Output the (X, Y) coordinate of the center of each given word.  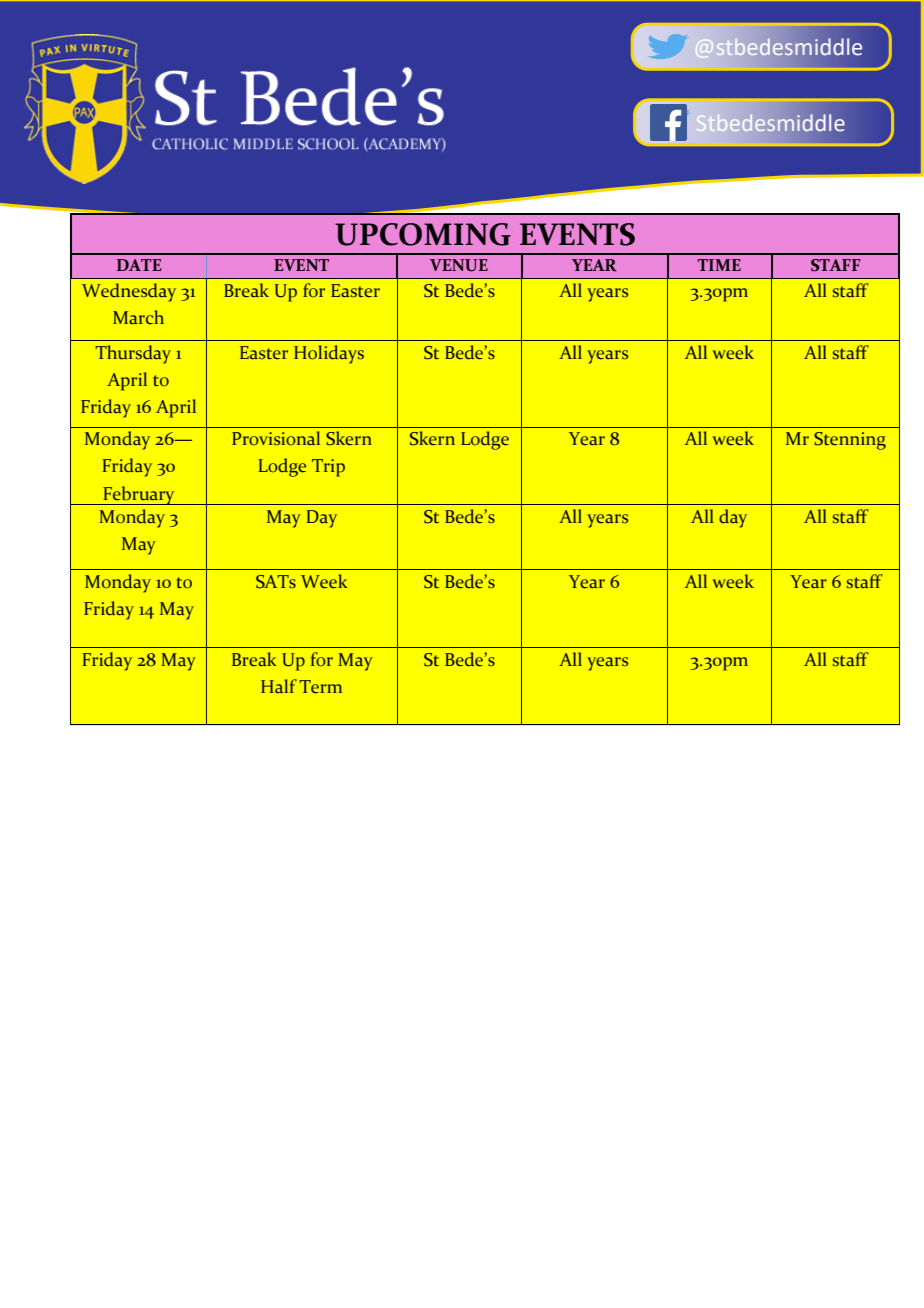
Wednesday (129, 292)
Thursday (133, 354)
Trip (328, 468)
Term (320, 687)
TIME (719, 265)
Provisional (276, 438)
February (139, 495)
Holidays (329, 354)
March (138, 317)
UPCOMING (423, 234)
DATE (139, 265)
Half (279, 686)
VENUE (459, 265)
